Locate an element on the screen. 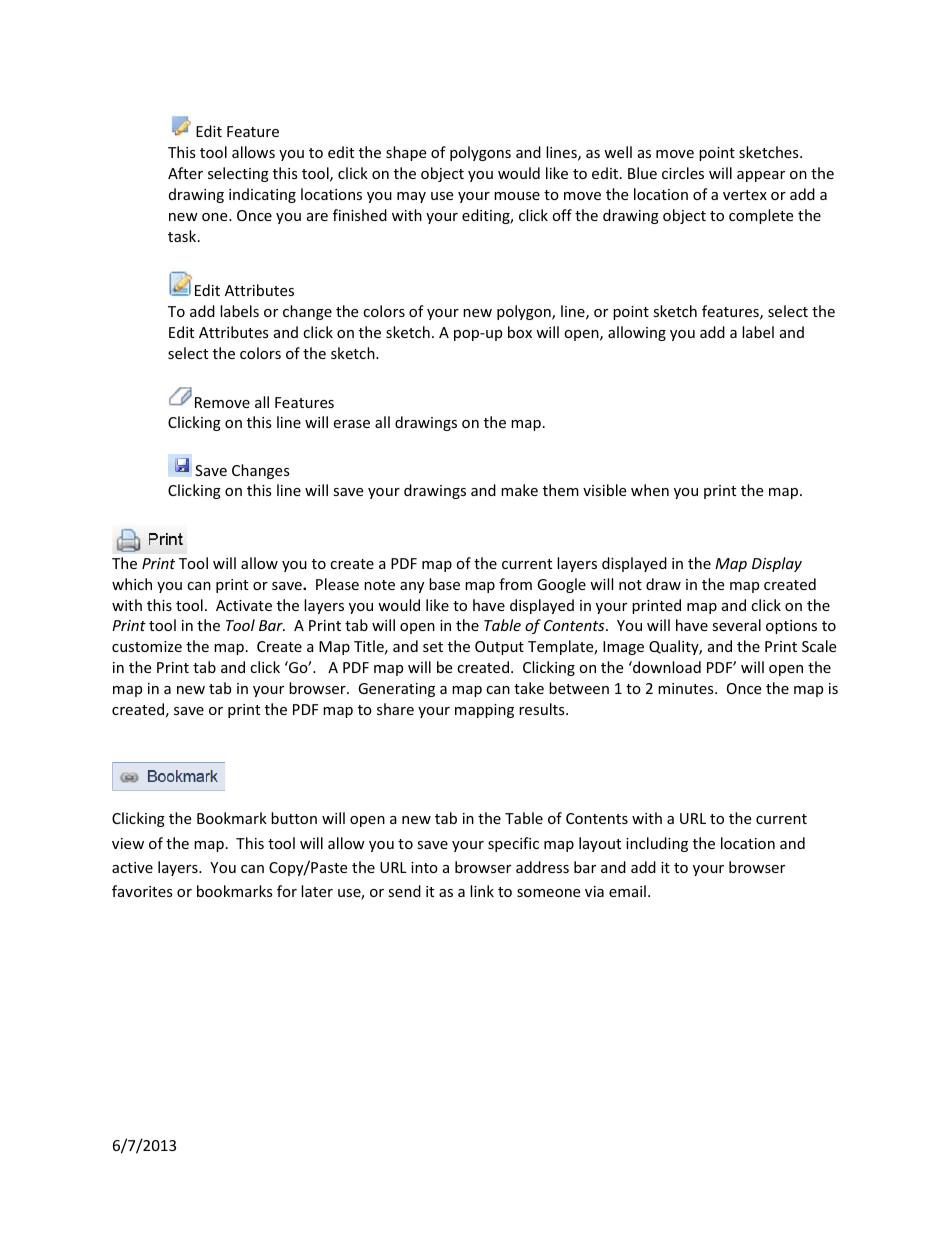 Image resolution: width=952 pixels, height=1233 pixels. minutes is located at coordinates (687, 688).
